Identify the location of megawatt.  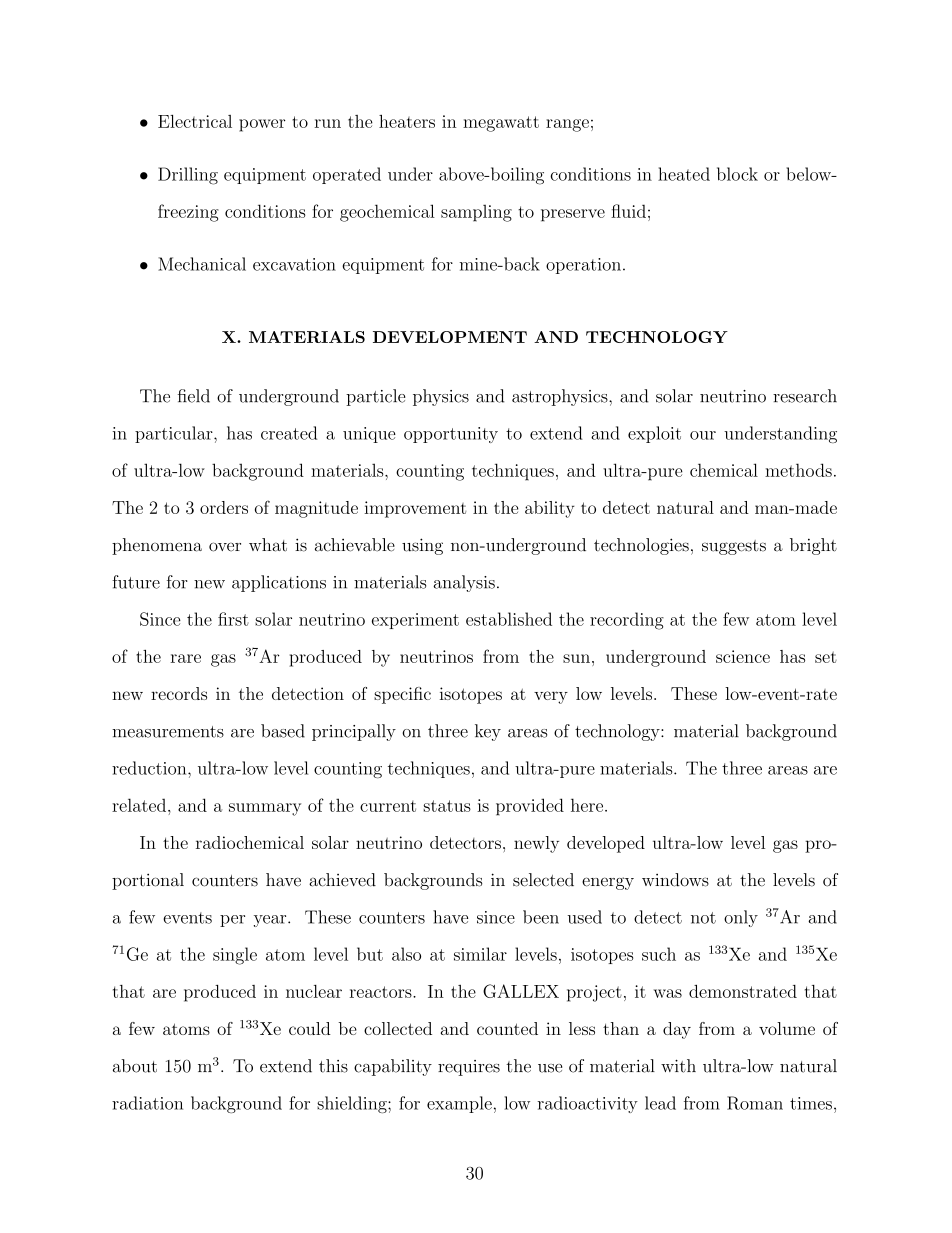
(501, 124).
